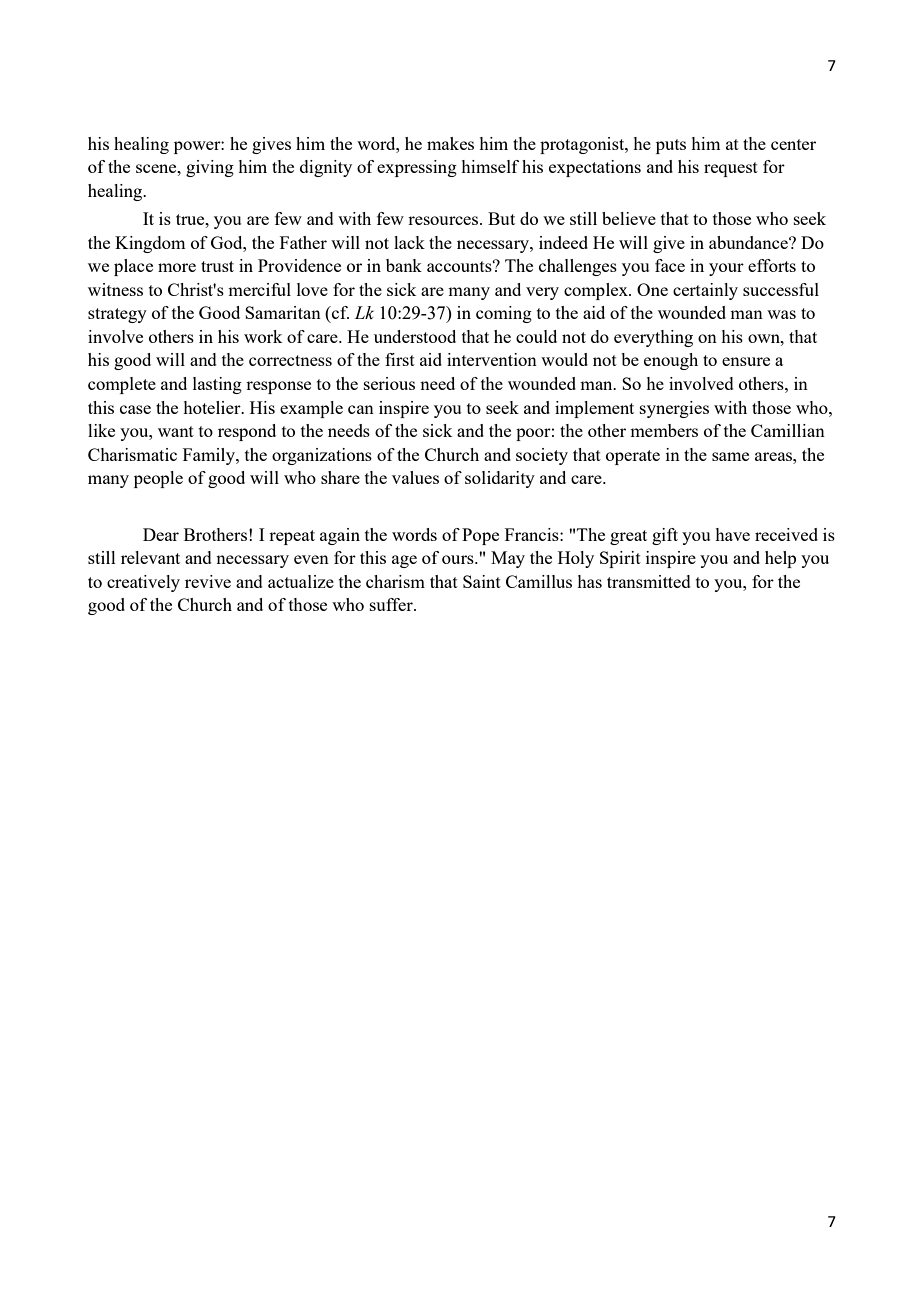 Image resolution: width=924 pixels, height=1308 pixels. What do you see at coordinates (781, 314) in the screenshot?
I see `was` at bounding box center [781, 314].
